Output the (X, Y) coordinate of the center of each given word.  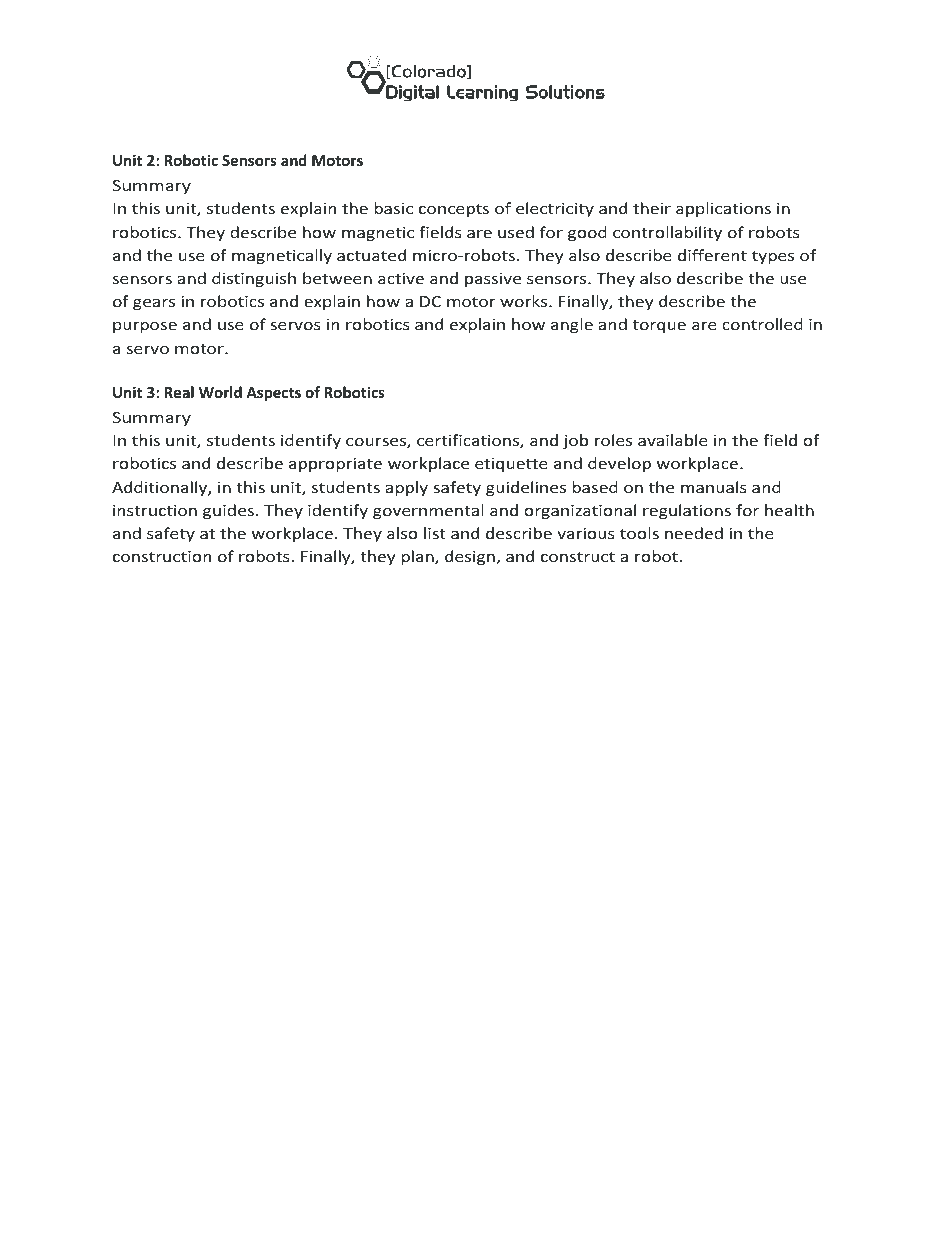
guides (230, 511)
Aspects (273, 394)
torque (659, 326)
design (471, 557)
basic (393, 208)
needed (694, 533)
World (220, 392)
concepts (454, 210)
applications (723, 209)
